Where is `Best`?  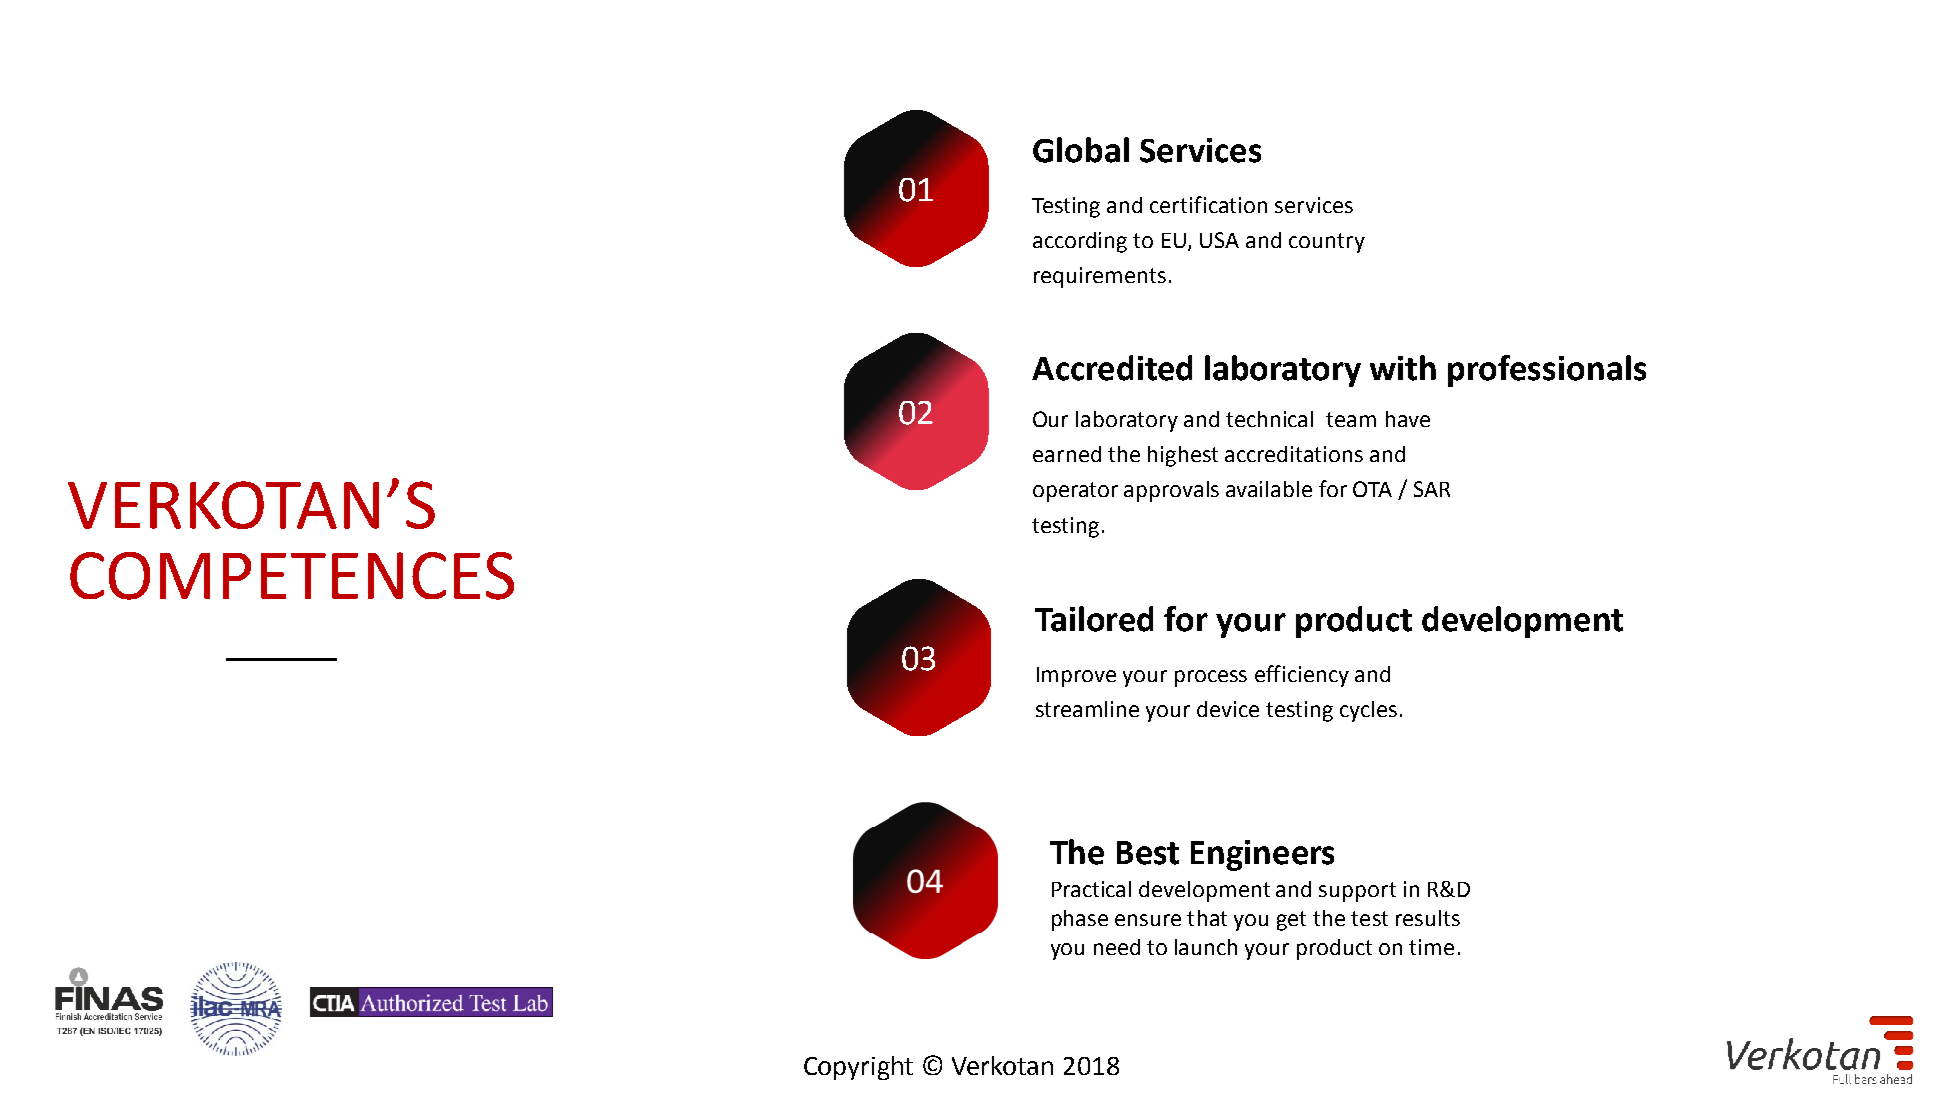 Best is located at coordinates (1148, 853).
